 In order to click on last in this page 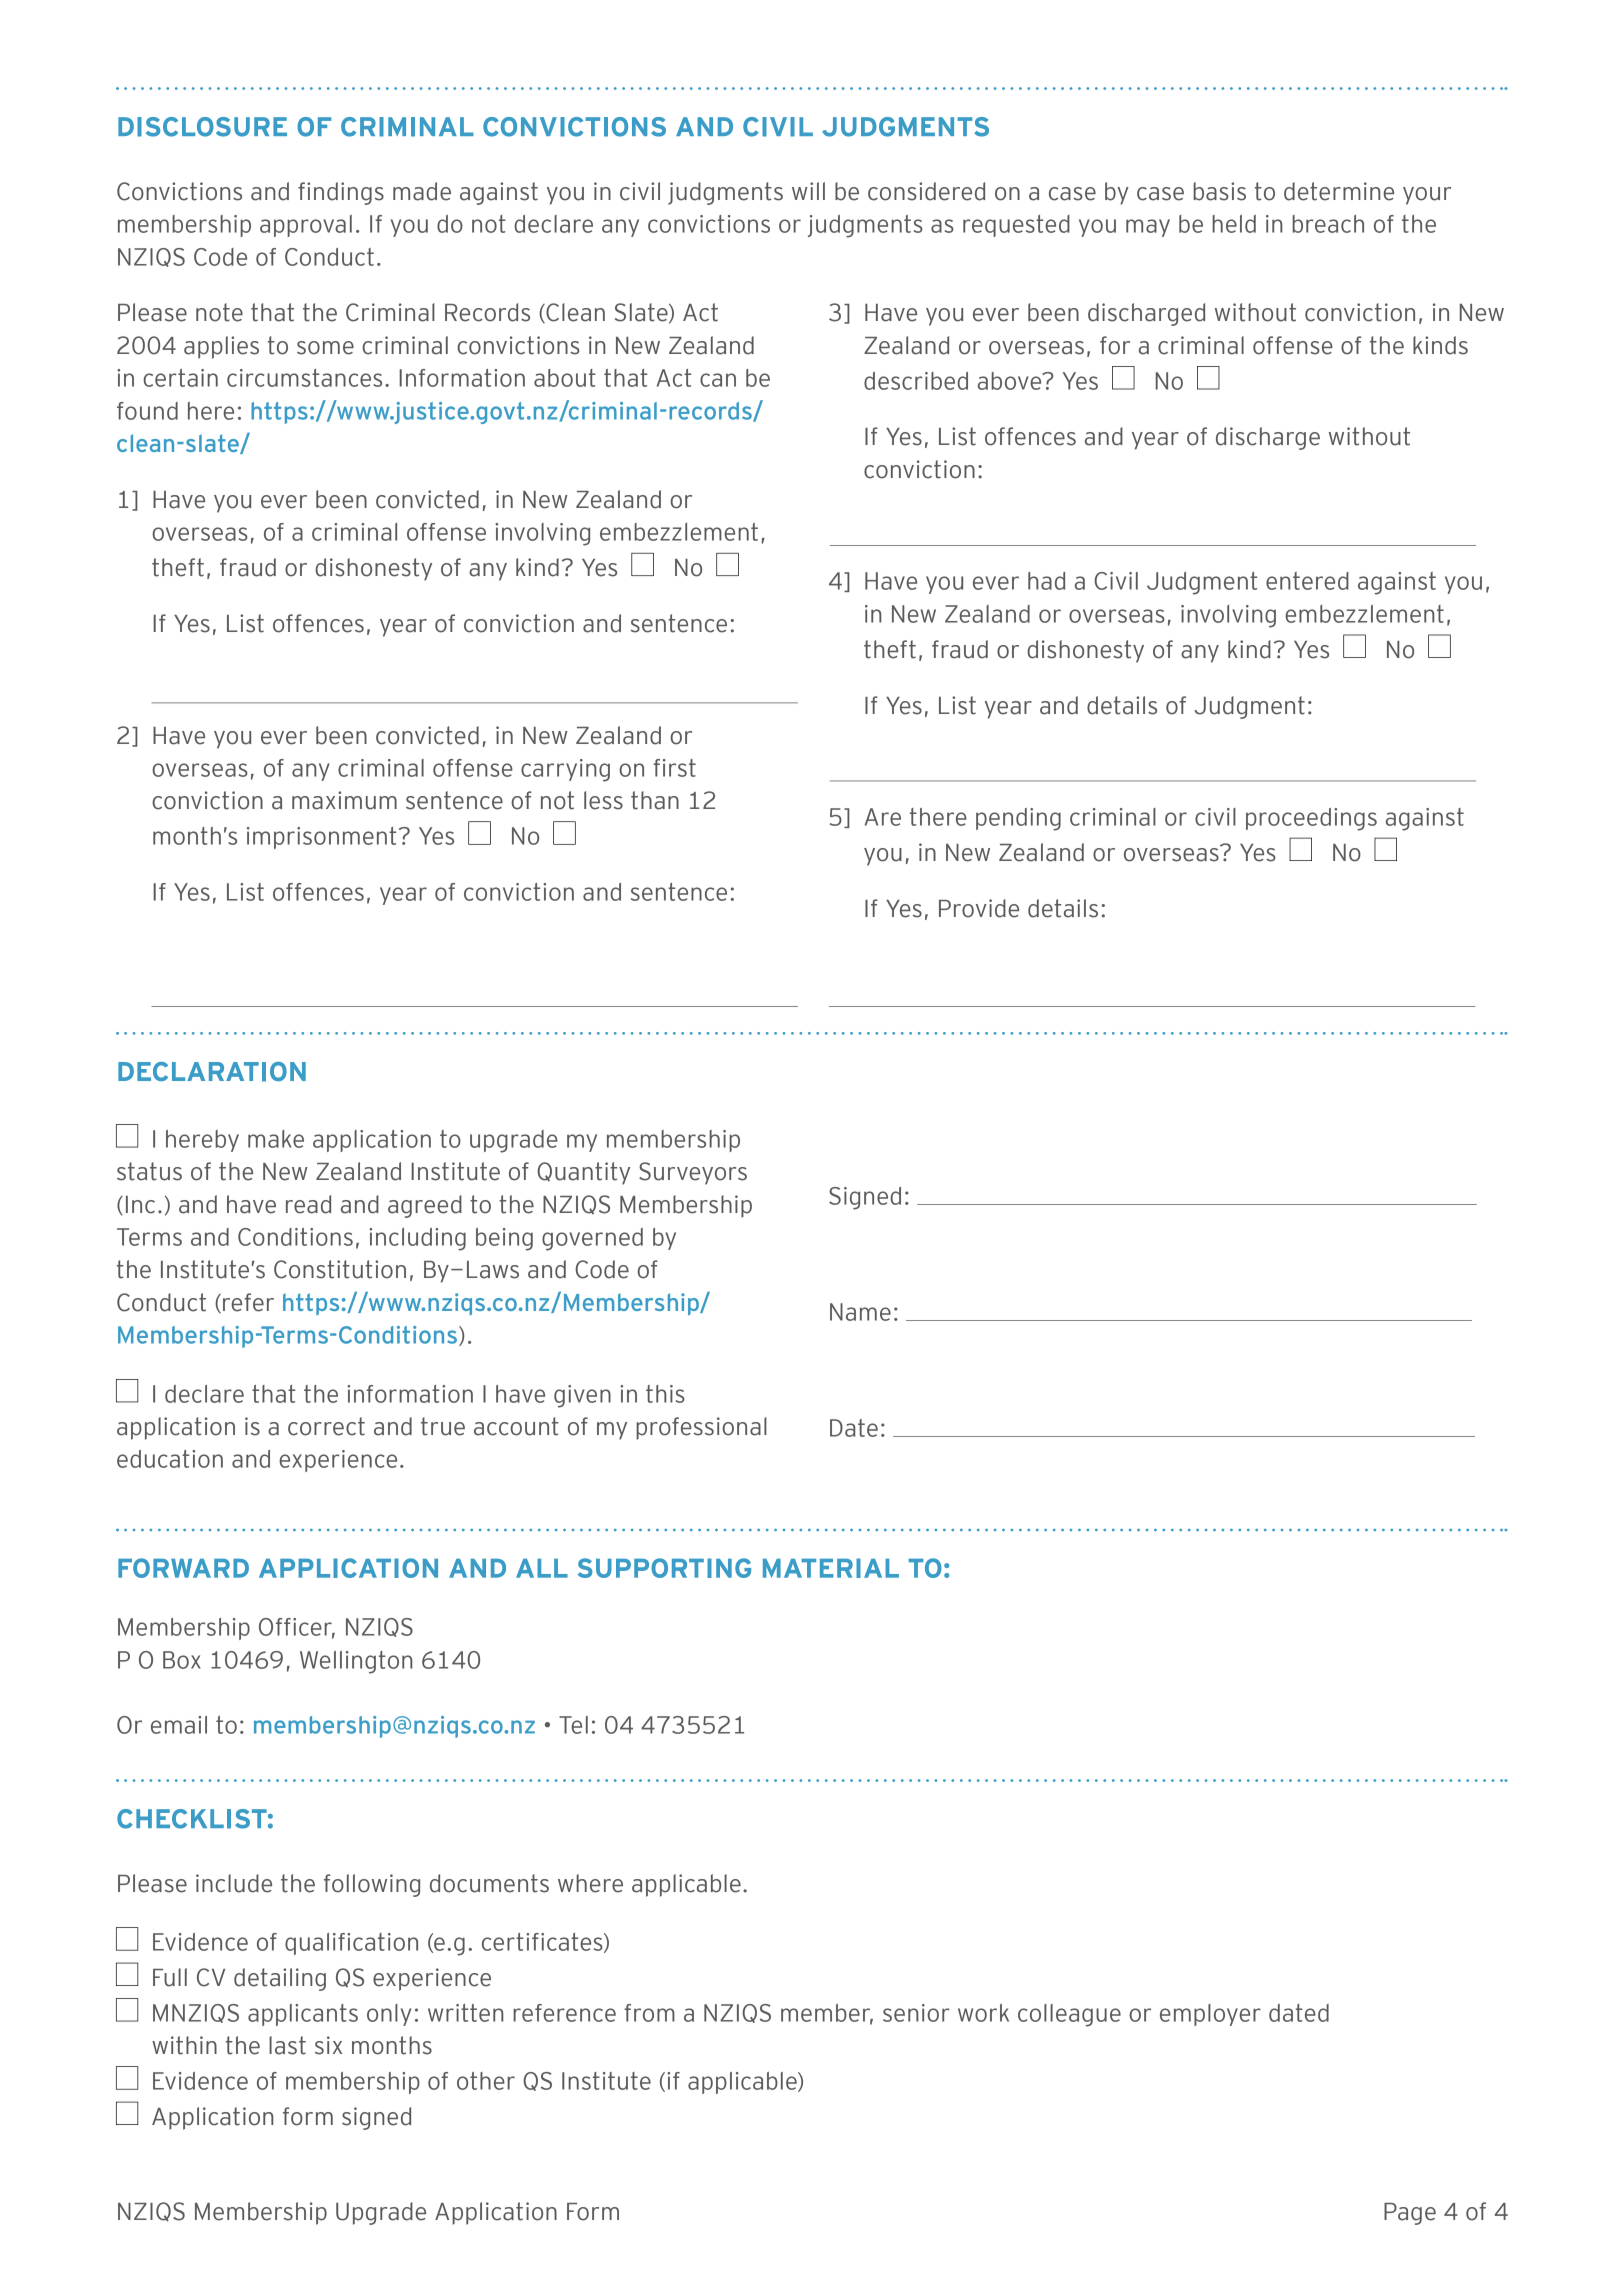, I will do `click(287, 2045)`.
